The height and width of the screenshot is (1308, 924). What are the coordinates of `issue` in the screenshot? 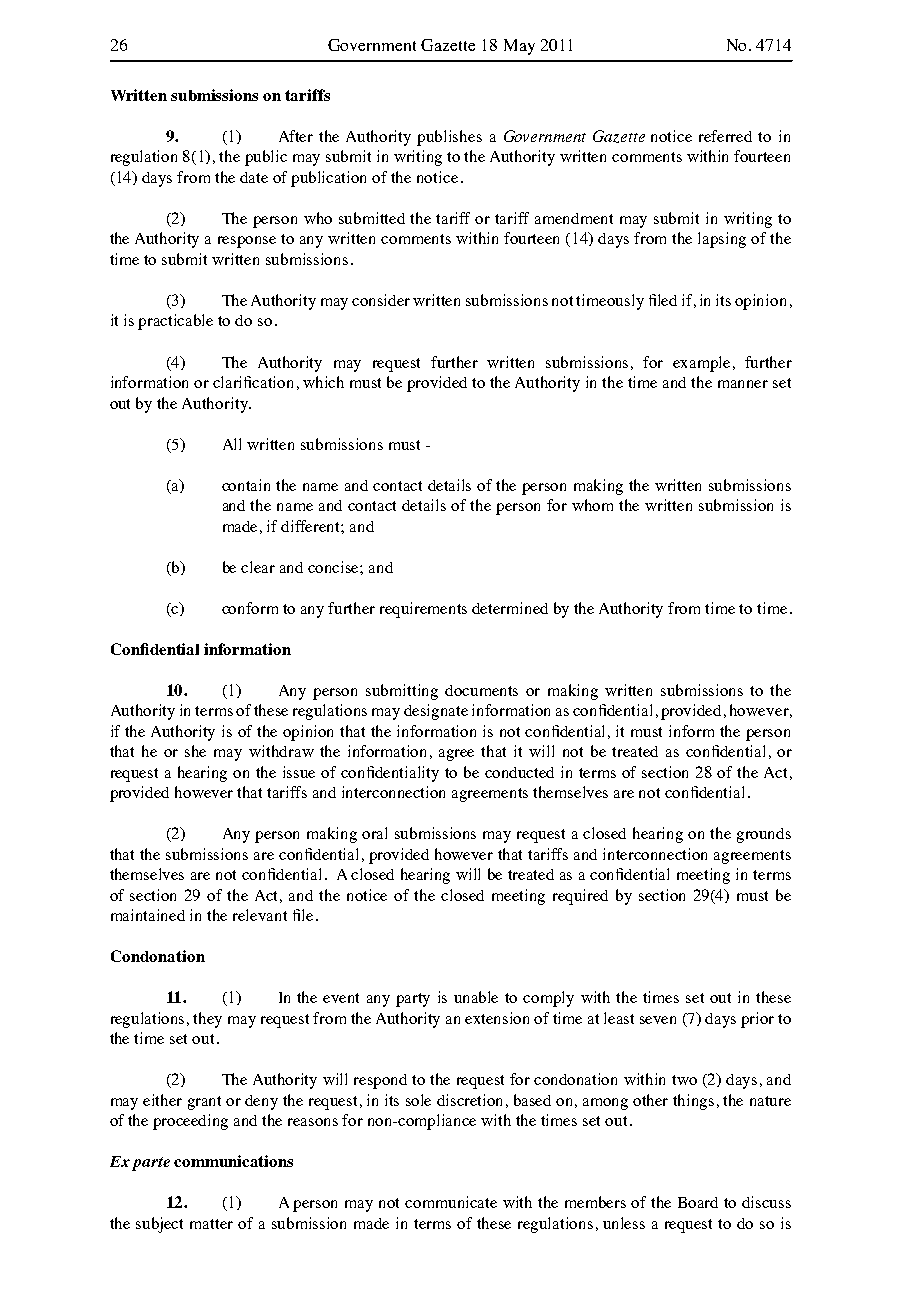 It's located at (299, 772).
